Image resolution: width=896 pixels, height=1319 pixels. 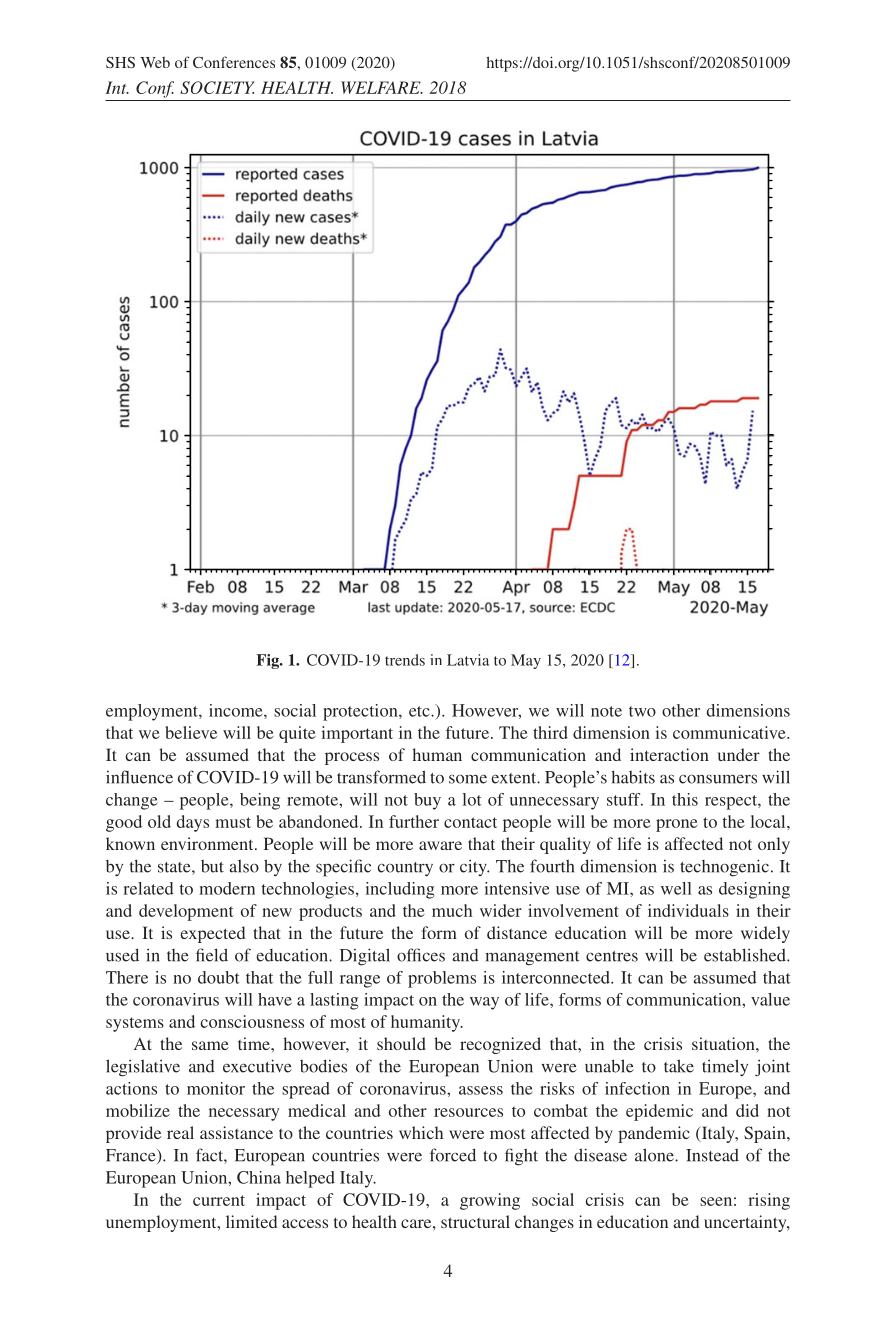 I want to click on trends, so click(x=405, y=660).
